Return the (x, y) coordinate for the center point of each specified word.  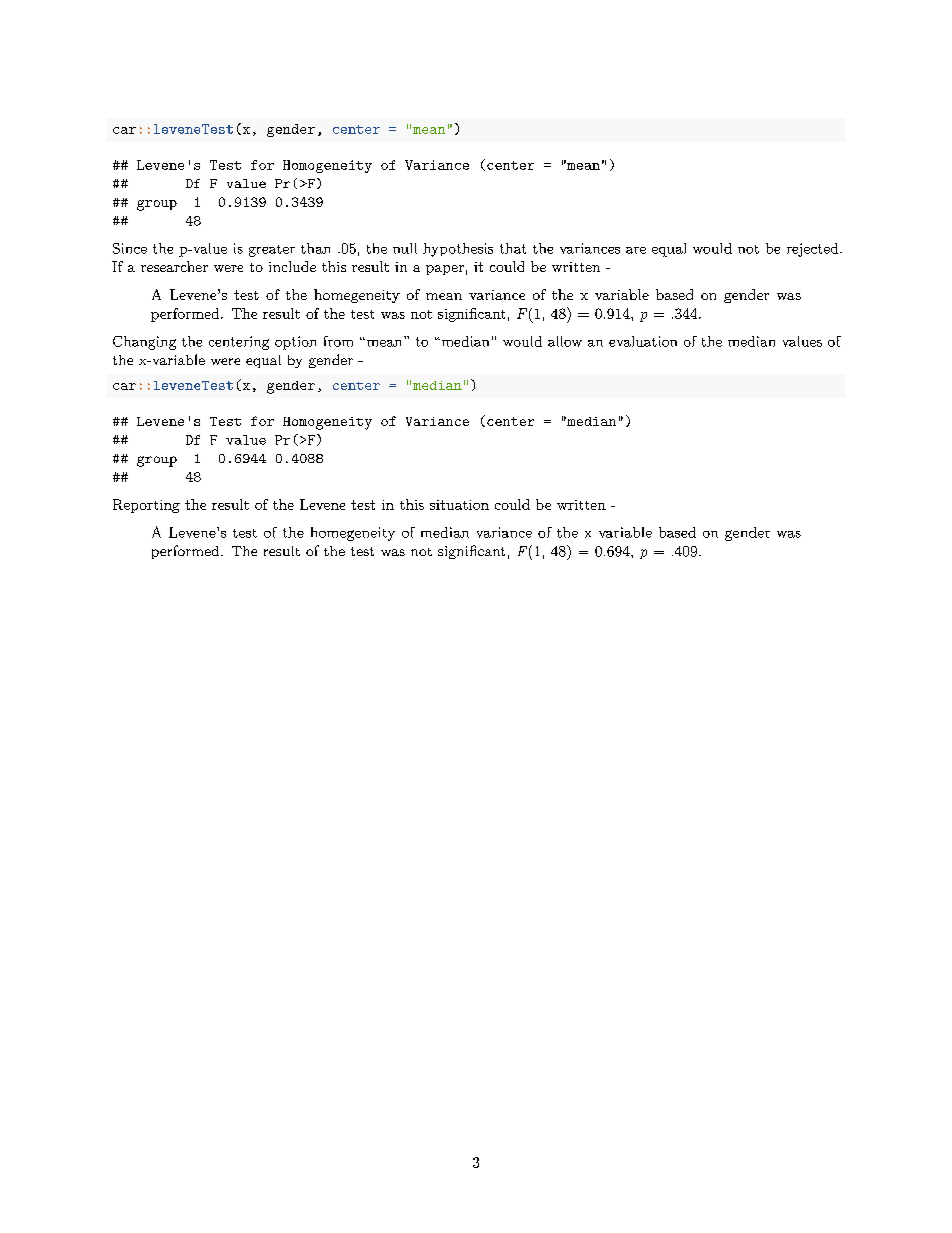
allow (565, 341)
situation (459, 505)
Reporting (146, 506)
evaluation (643, 341)
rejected (812, 250)
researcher (174, 266)
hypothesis (458, 250)
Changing (144, 343)
